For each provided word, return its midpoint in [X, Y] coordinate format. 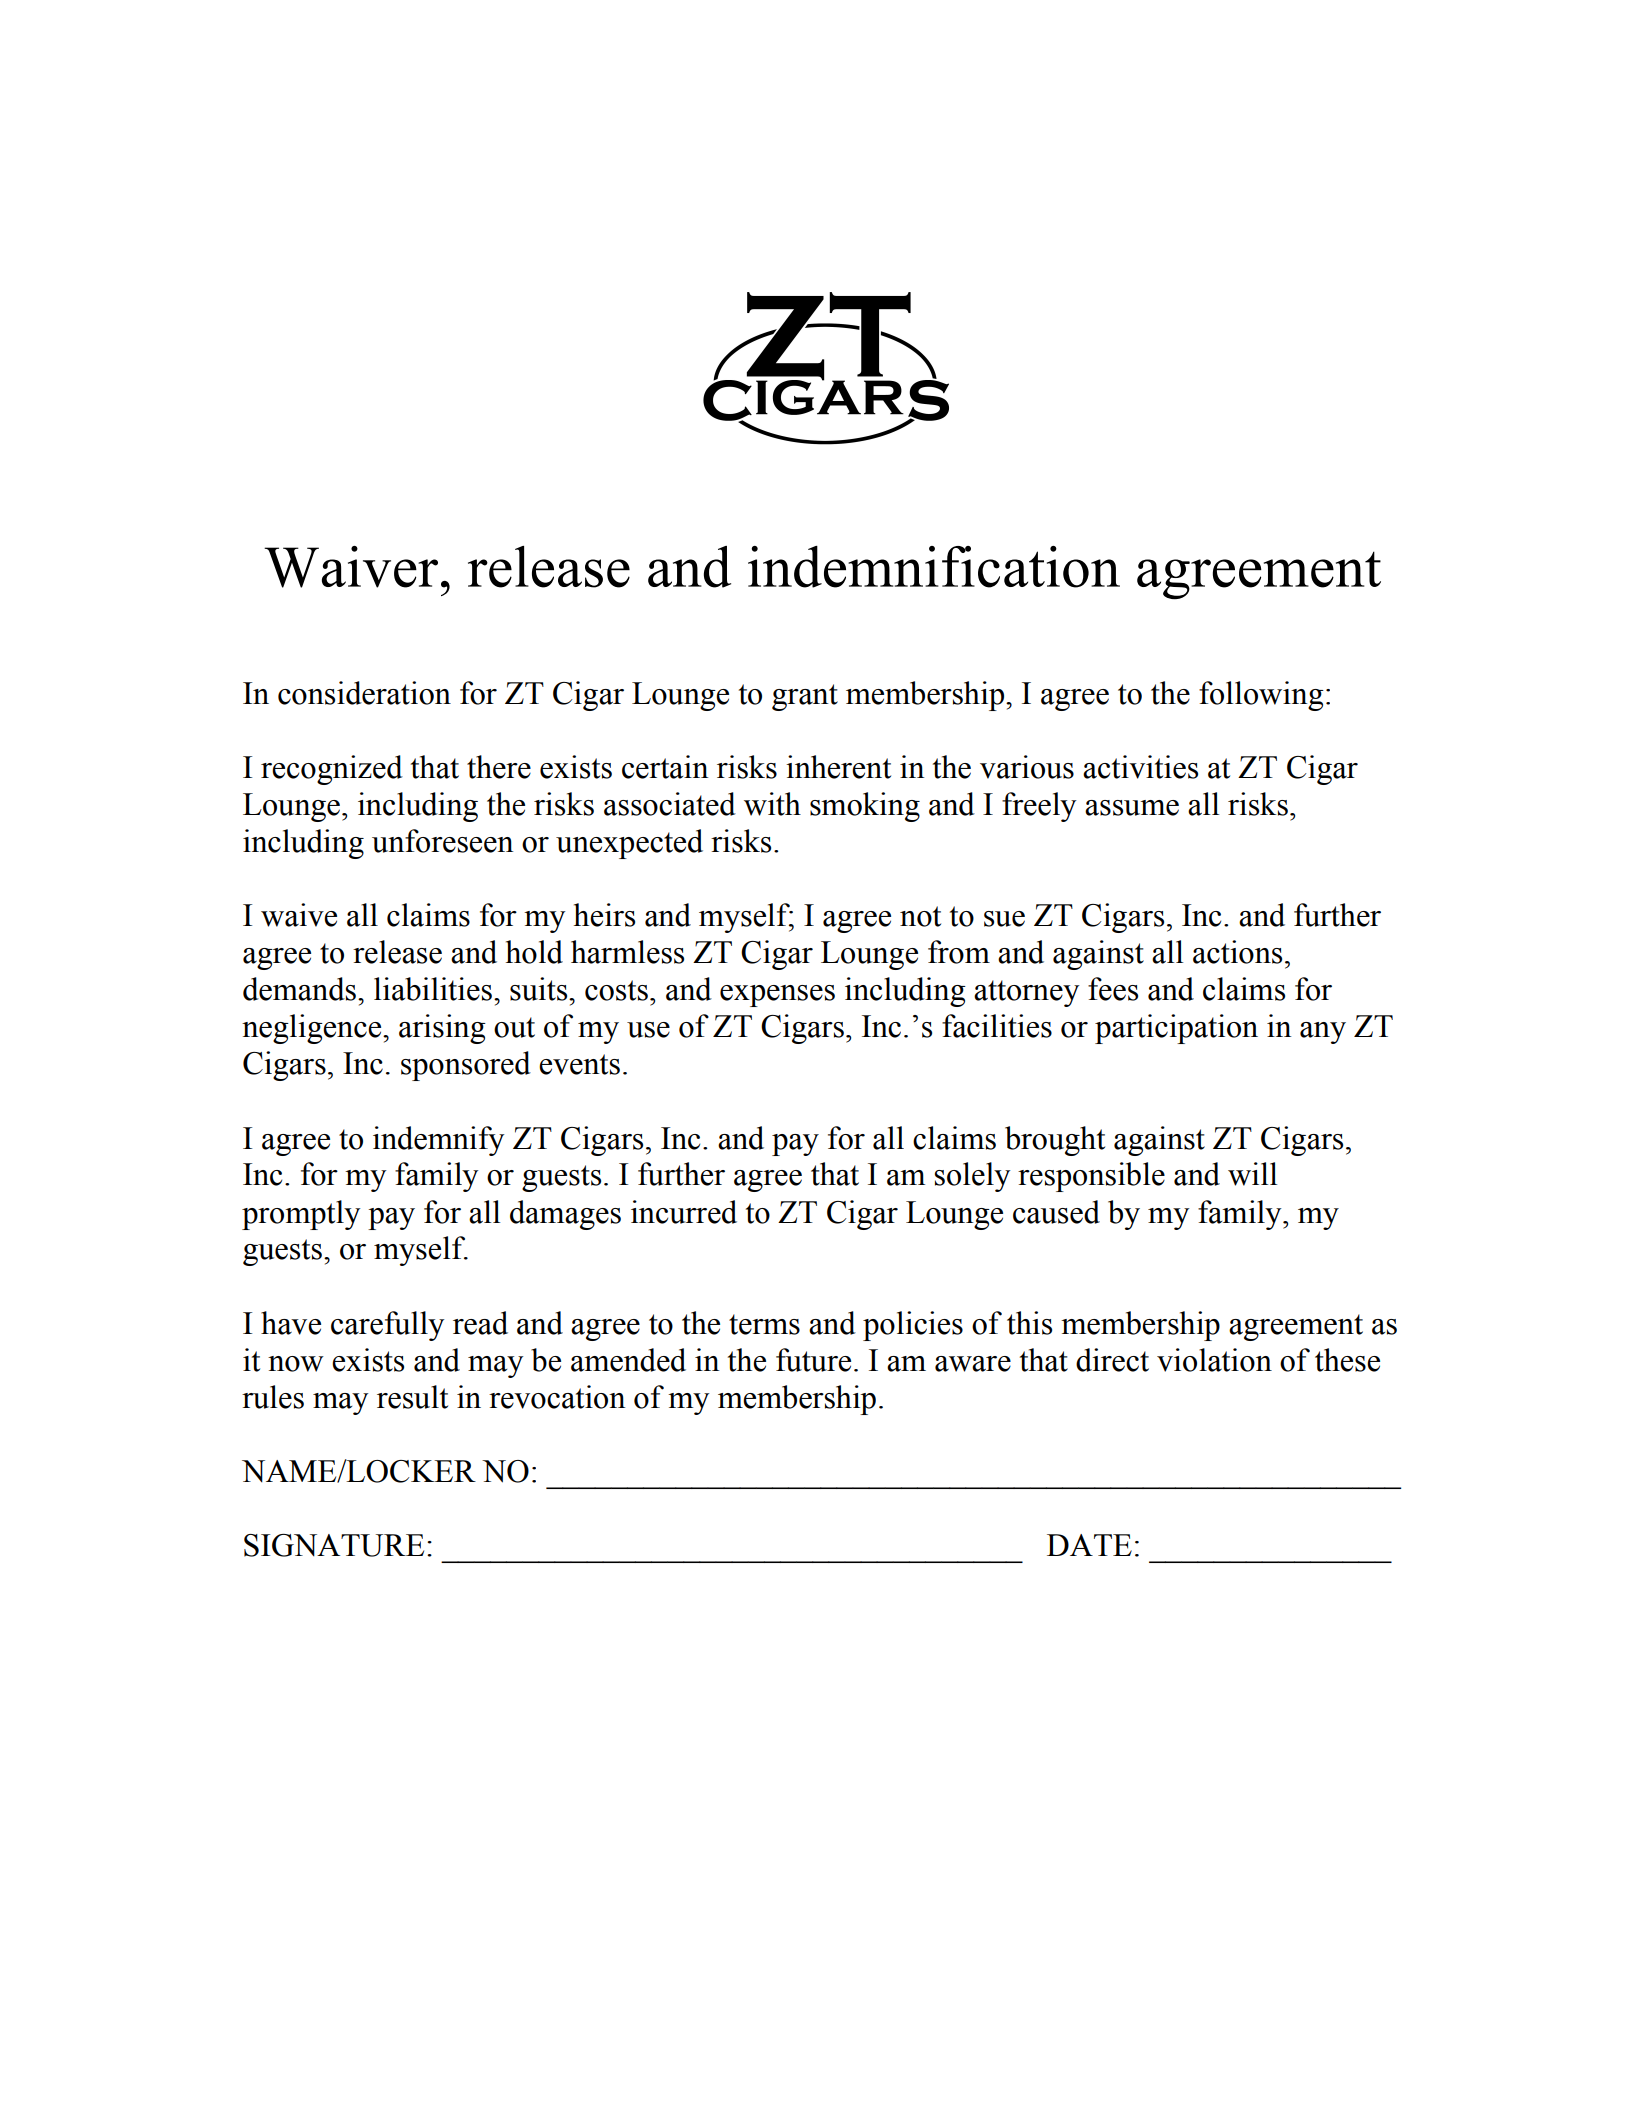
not [920, 916]
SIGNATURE [334, 1545]
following [1261, 696]
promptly [301, 1215]
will [1252, 1174]
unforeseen [442, 841]
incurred [684, 1212]
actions [1237, 952]
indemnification [934, 567]
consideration [364, 693]
